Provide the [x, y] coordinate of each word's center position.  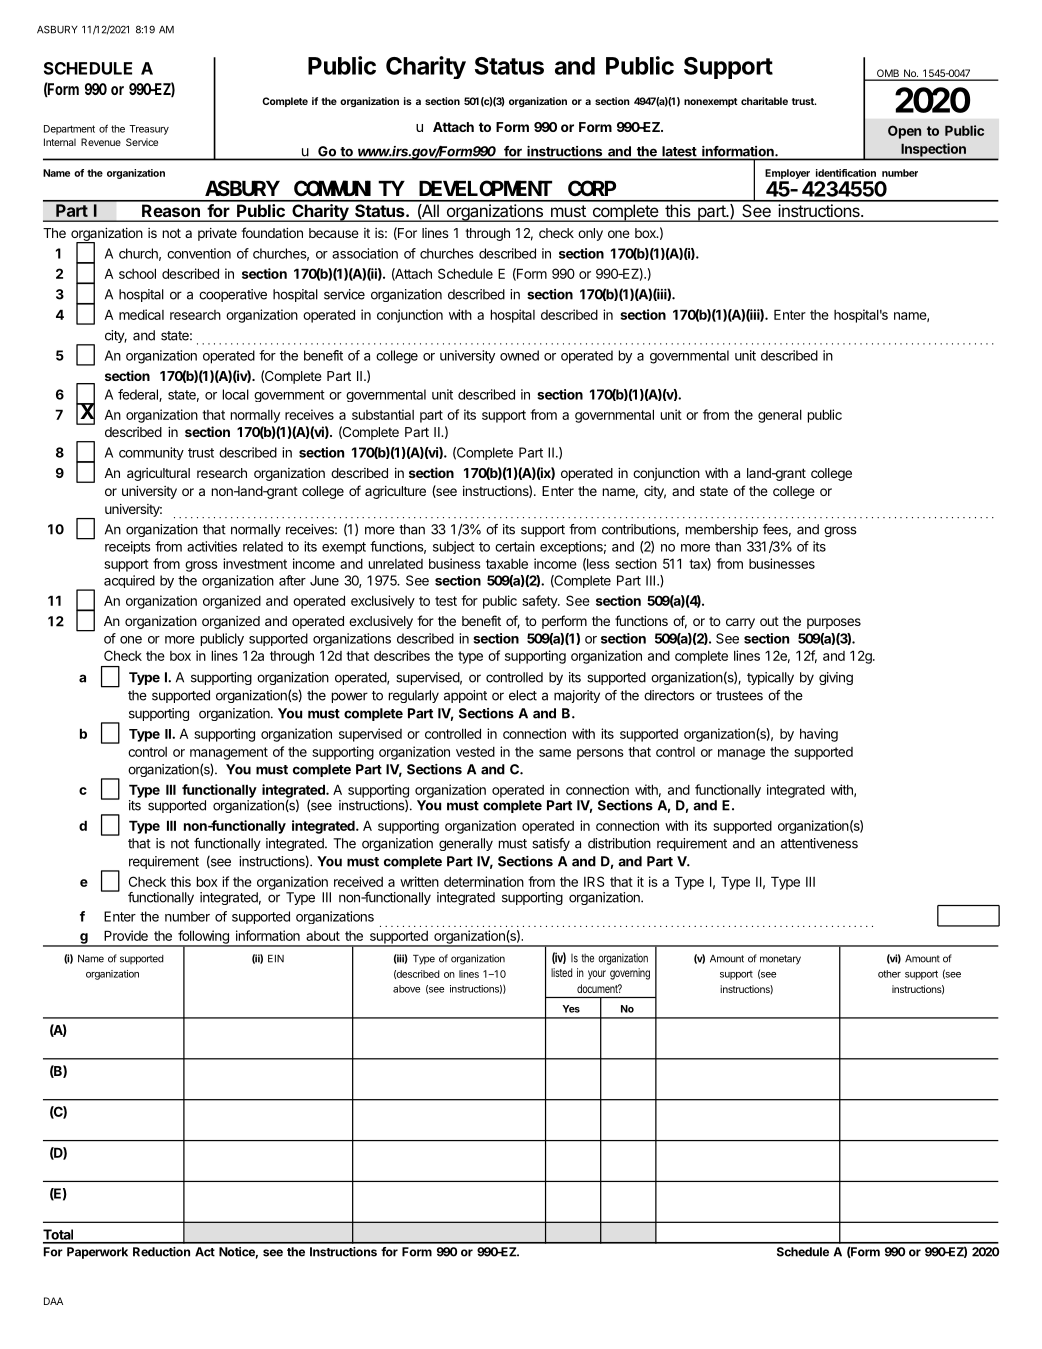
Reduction [161, 1252]
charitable [764, 101]
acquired [129, 581]
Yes [571, 1009]
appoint [465, 696]
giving [836, 678]
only [590, 234]
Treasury [149, 130]
